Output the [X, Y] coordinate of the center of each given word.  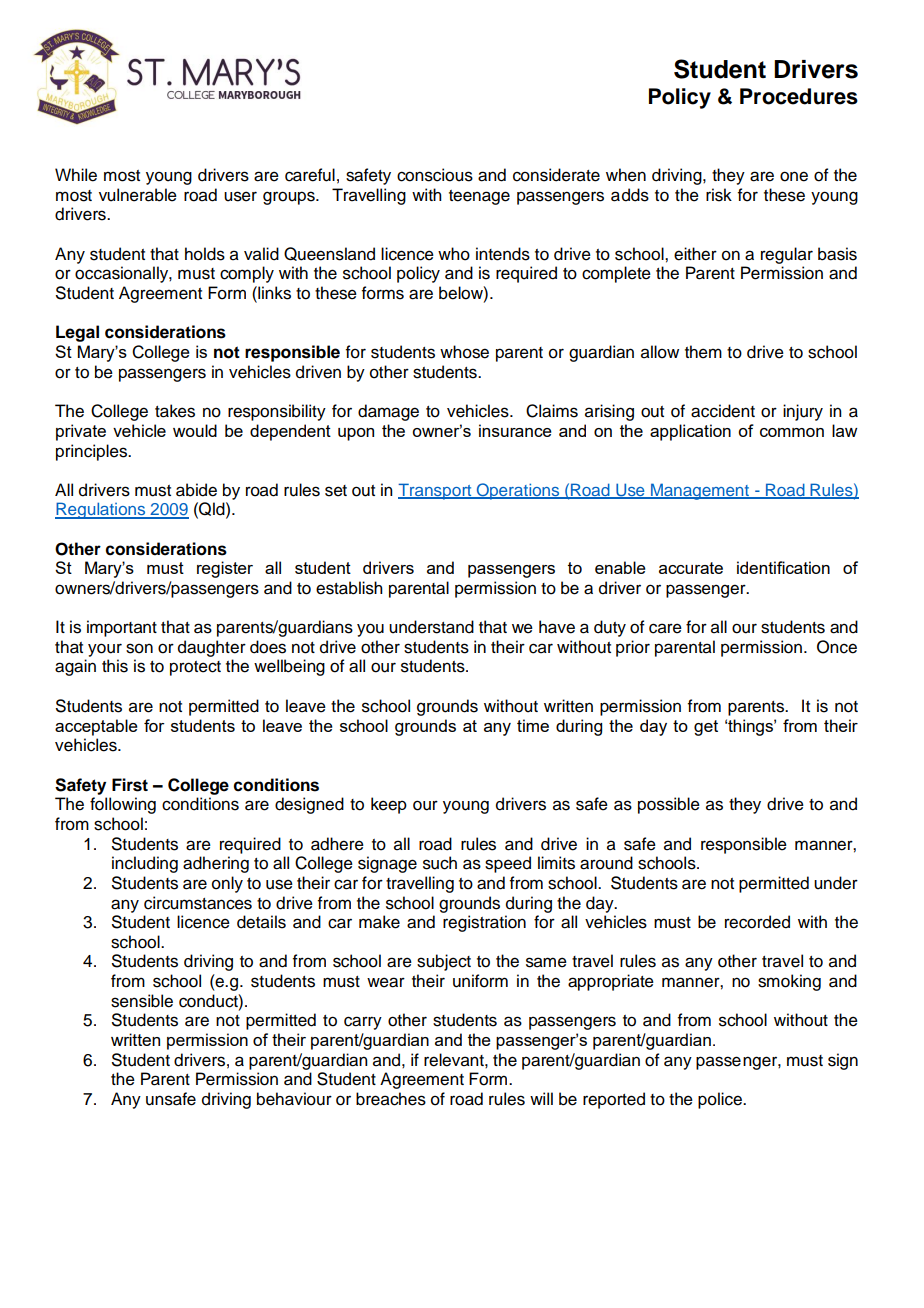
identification [783, 567]
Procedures [799, 96]
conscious [435, 175]
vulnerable [138, 195]
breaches [391, 1099]
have [557, 627]
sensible [142, 1001]
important [122, 628]
